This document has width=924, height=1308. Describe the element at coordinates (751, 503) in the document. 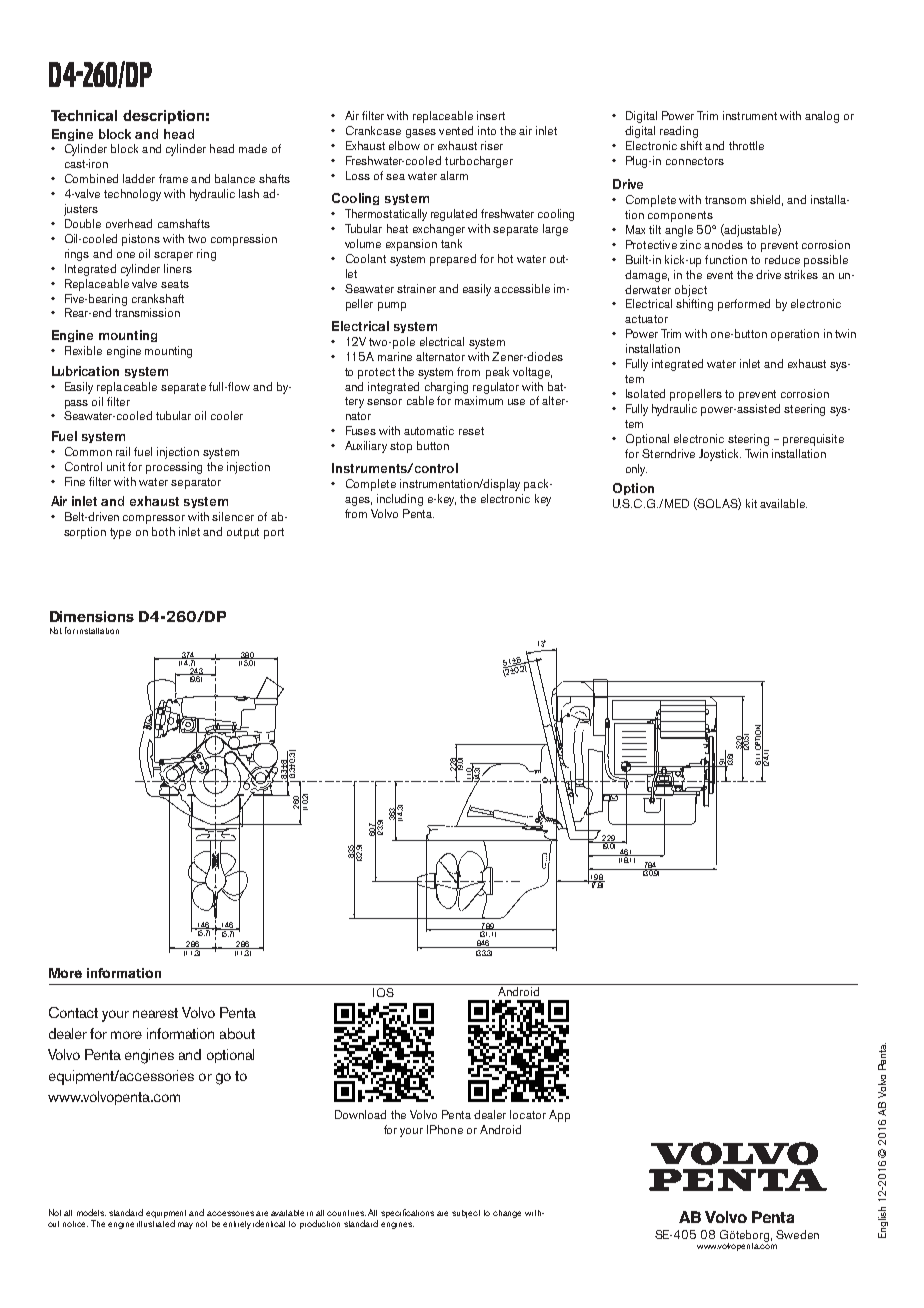

I see `kit` at that location.
